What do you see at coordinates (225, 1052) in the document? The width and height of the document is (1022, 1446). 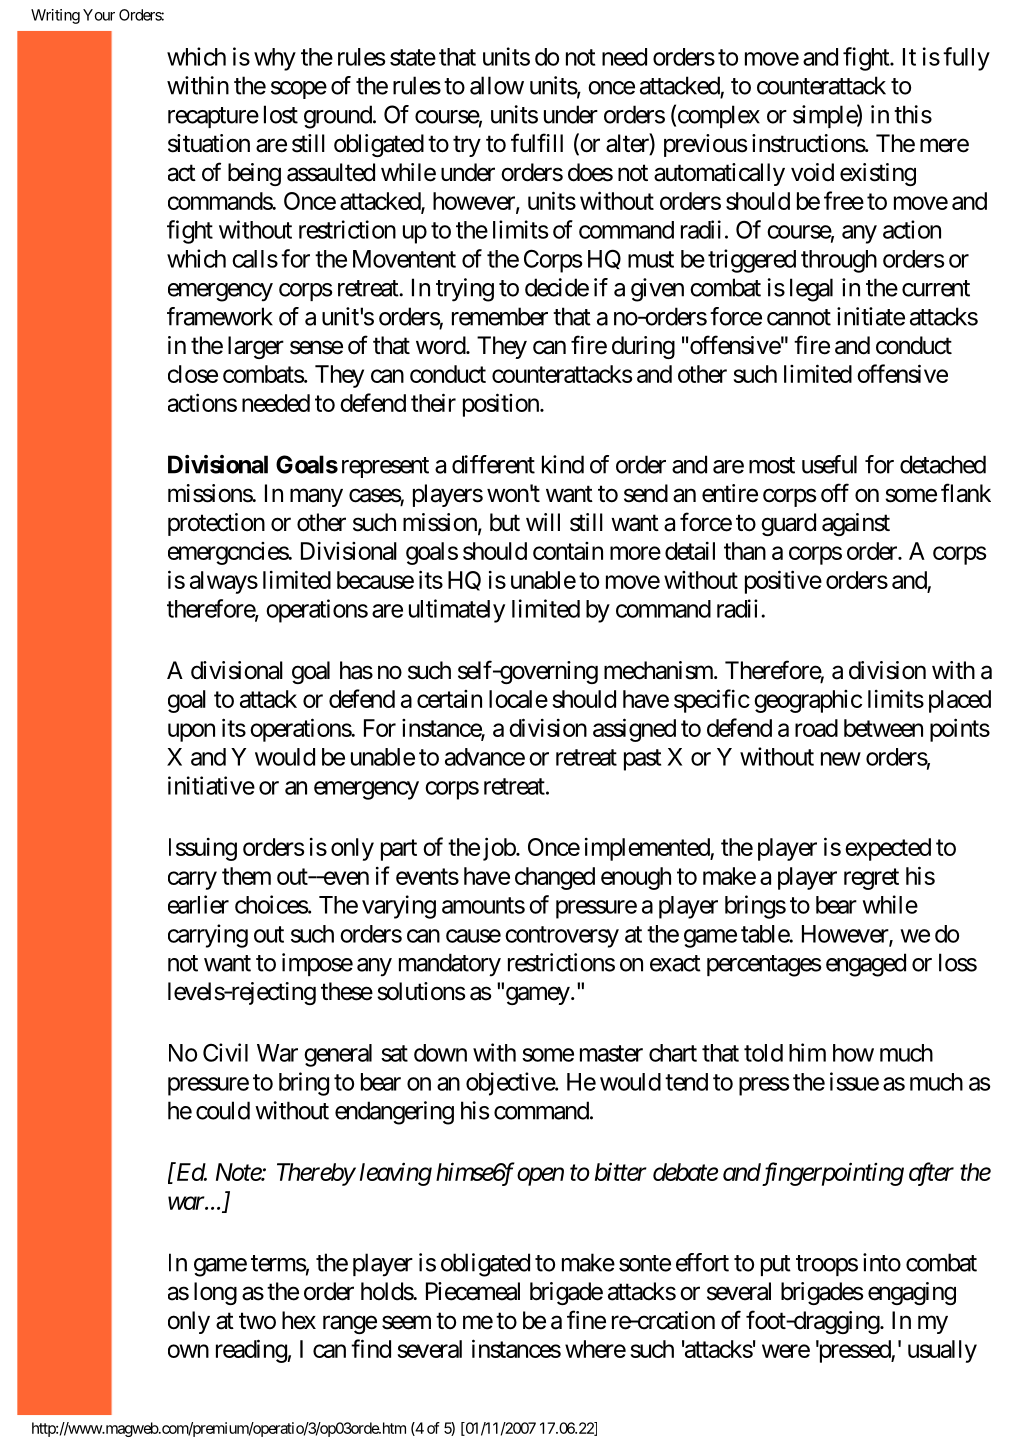 I see `Civil` at bounding box center [225, 1052].
